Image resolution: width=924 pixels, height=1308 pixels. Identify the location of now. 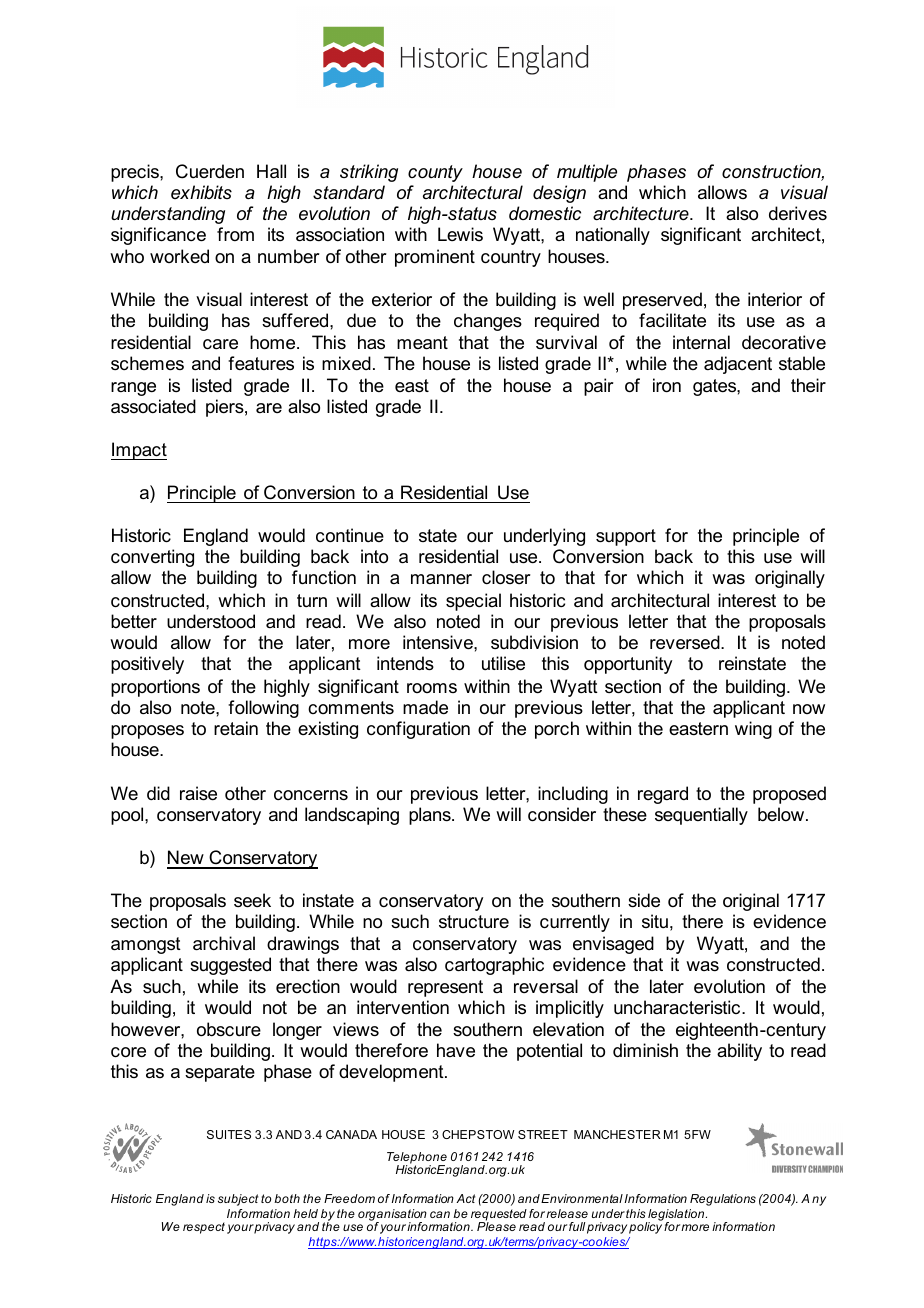
(809, 709).
